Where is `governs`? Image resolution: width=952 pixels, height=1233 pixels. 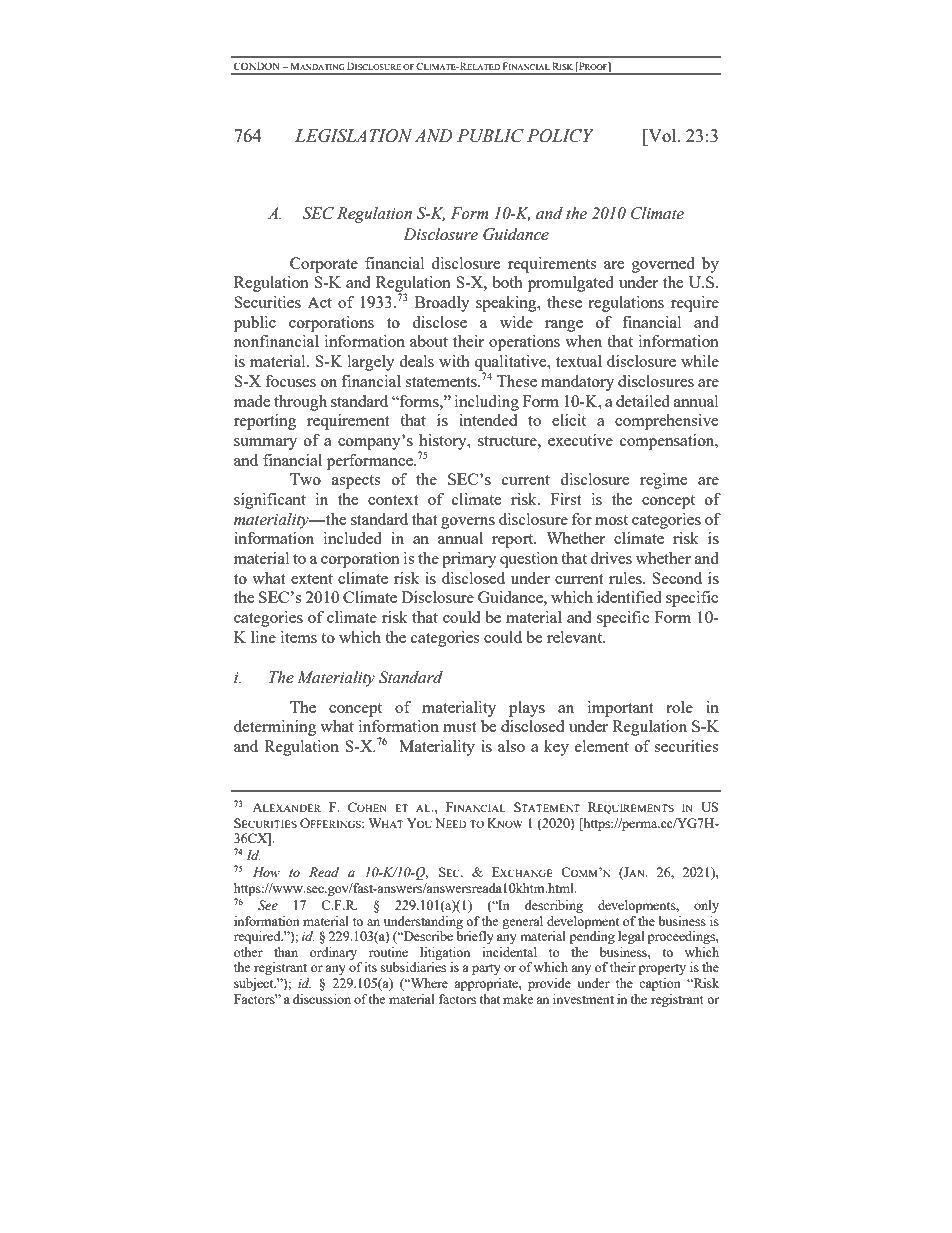
governs is located at coordinates (468, 523).
